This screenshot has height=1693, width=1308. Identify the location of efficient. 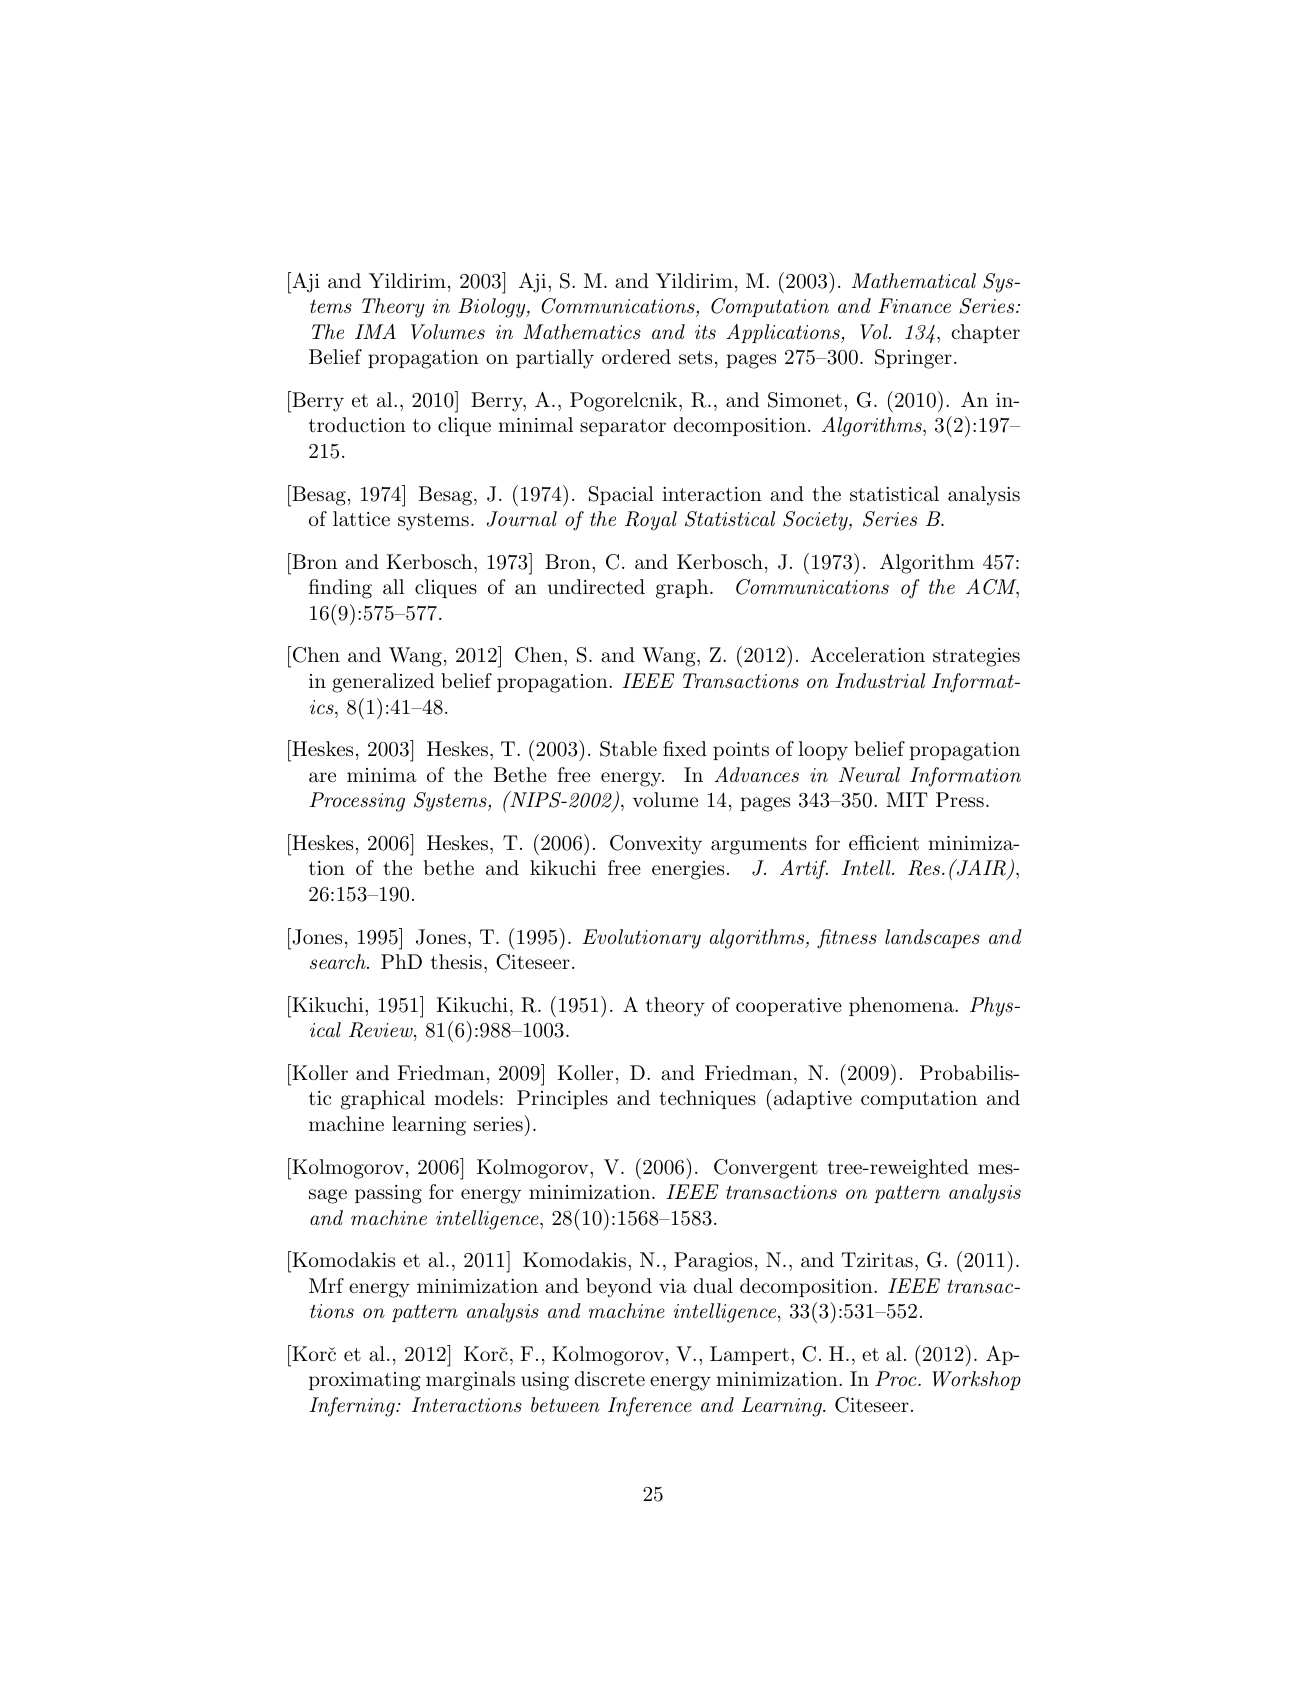
(884, 843).
